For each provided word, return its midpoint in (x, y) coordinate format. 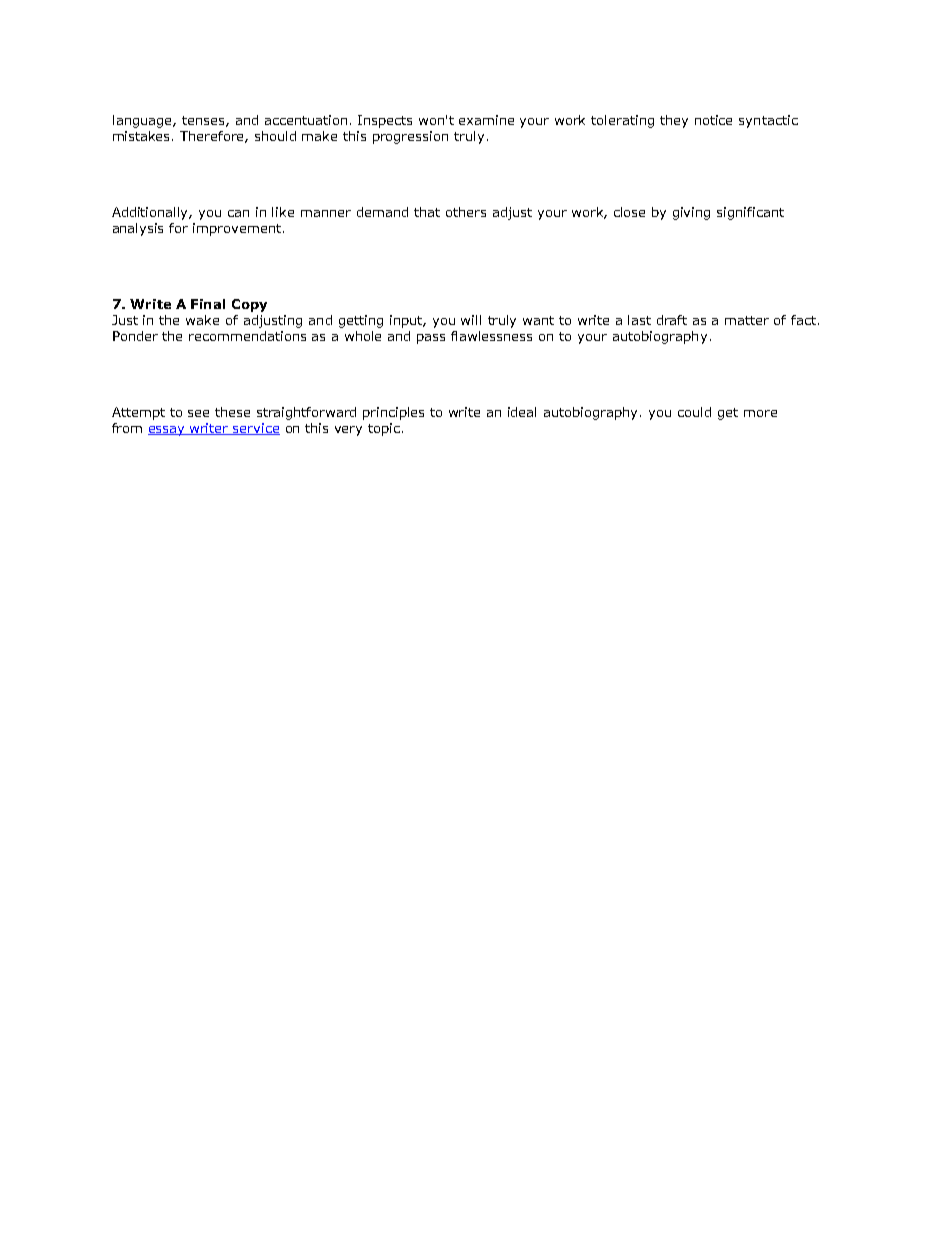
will (471, 320)
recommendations (247, 336)
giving (691, 213)
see (198, 413)
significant (750, 213)
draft (672, 320)
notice (713, 120)
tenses (204, 121)
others (466, 212)
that (427, 212)
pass (431, 339)
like (283, 212)
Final (208, 304)
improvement (237, 229)
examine (486, 120)
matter (747, 320)
